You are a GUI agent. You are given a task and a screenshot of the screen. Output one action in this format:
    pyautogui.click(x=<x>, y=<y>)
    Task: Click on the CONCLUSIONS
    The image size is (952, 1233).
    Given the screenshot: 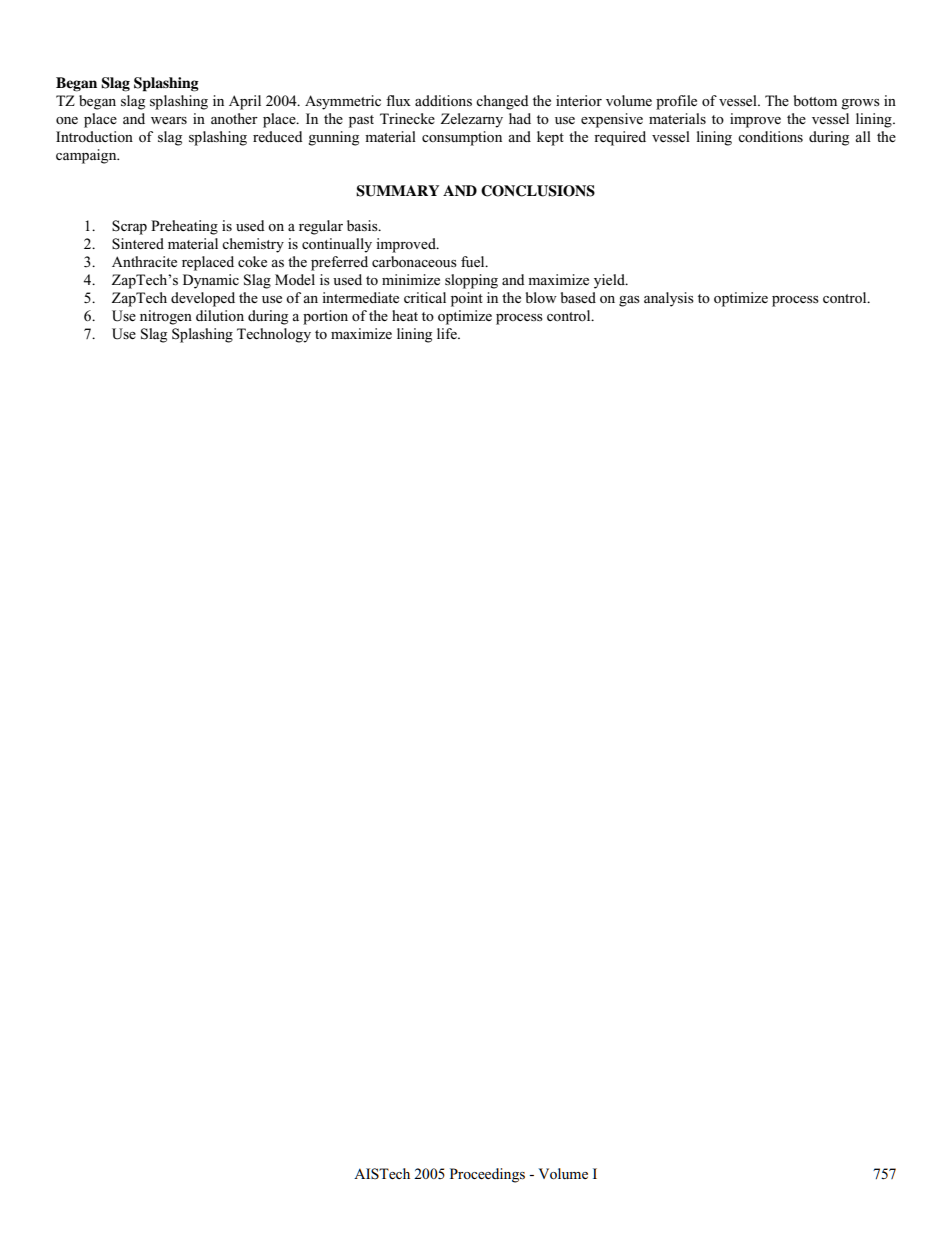 What is the action you would take?
    pyautogui.click(x=538, y=191)
